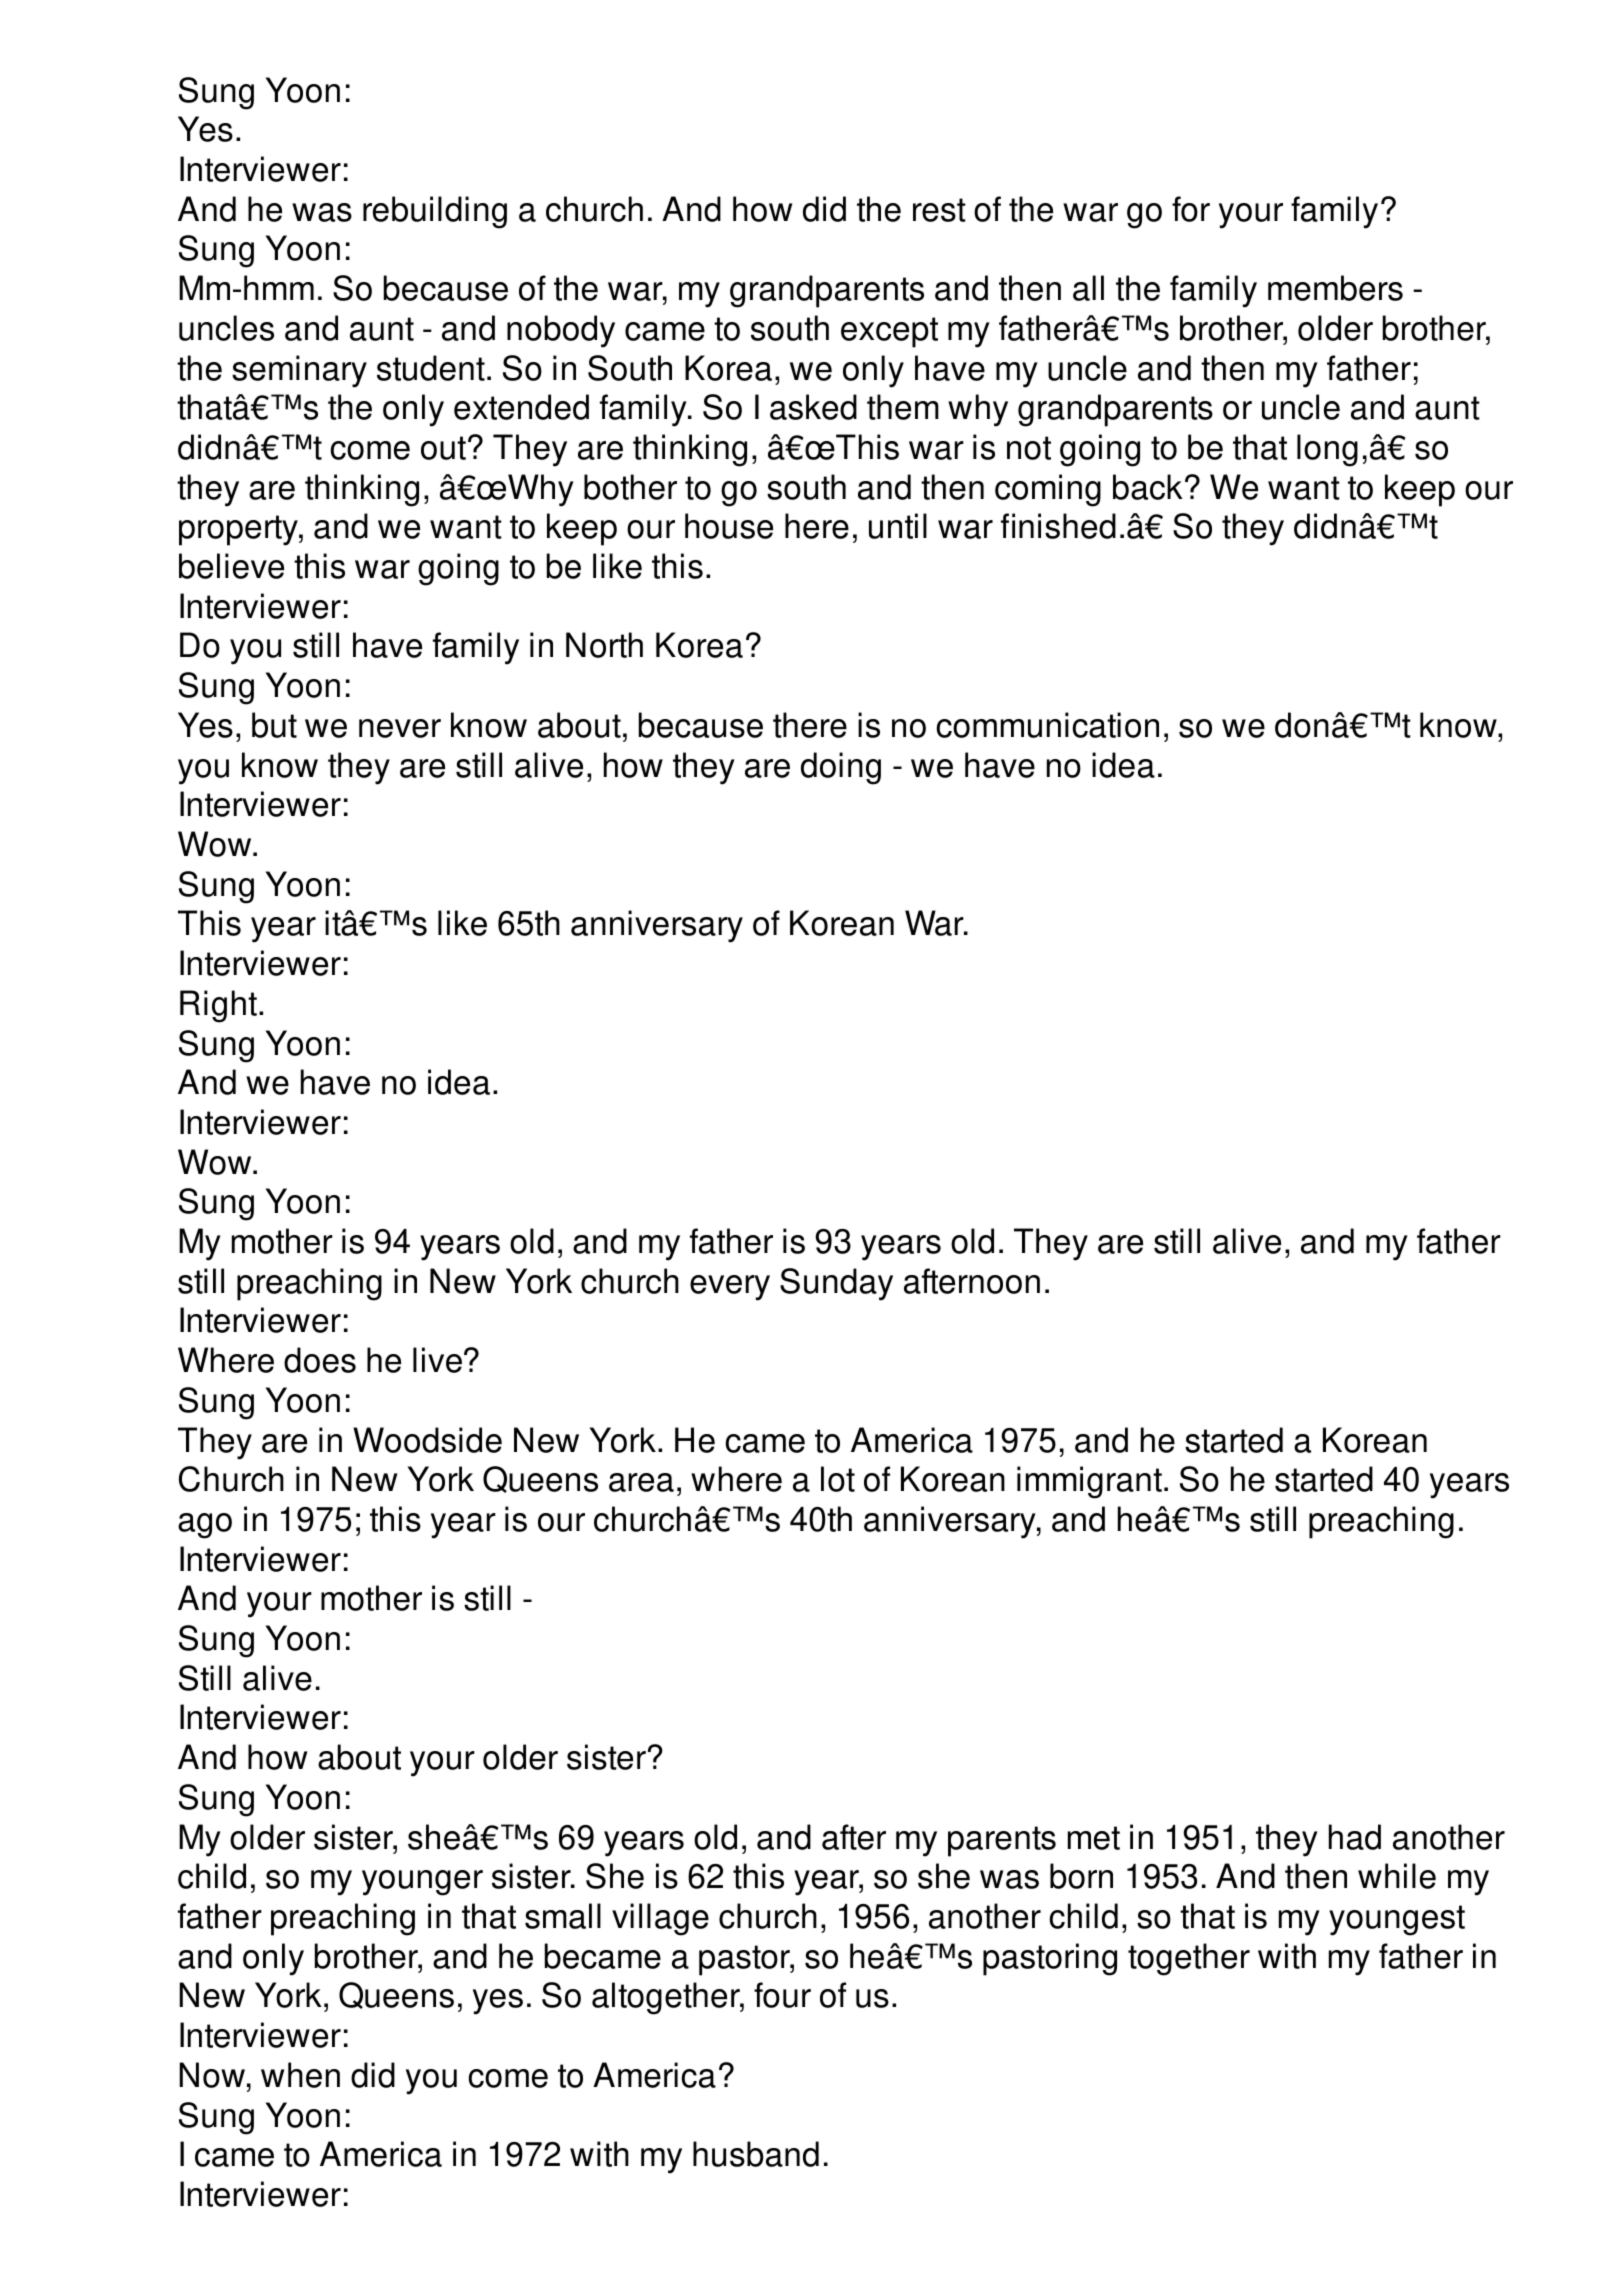  What do you see at coordinates (889, 332) in the screenshot?
I see `except` at bounding box center [889, 332].
